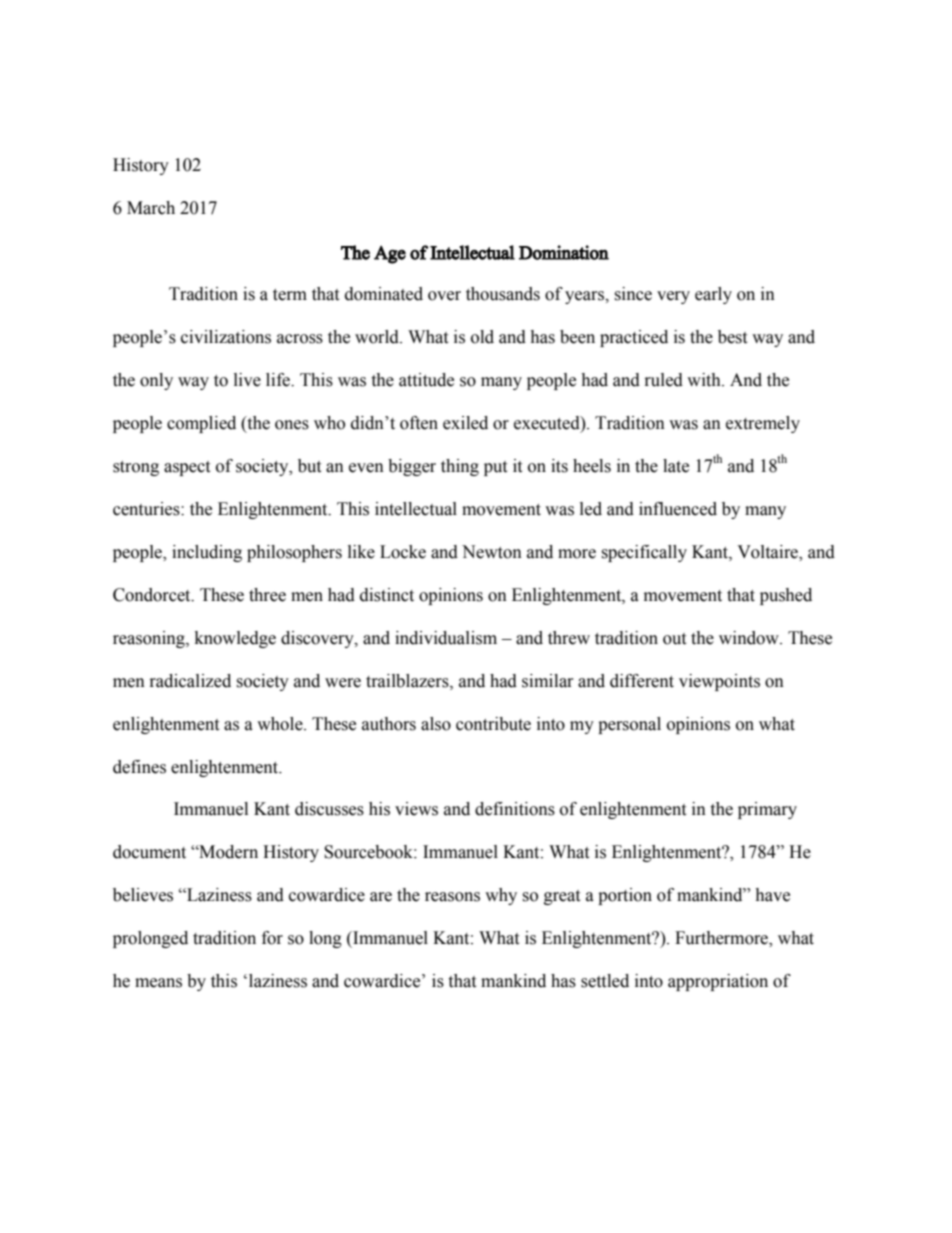 Image resolution: width=952 pixels, height=1233 pixels. What do you see at coordinates (446, 638) in the screenshot?
I see `individualism` at bounding box center [446, 638].
